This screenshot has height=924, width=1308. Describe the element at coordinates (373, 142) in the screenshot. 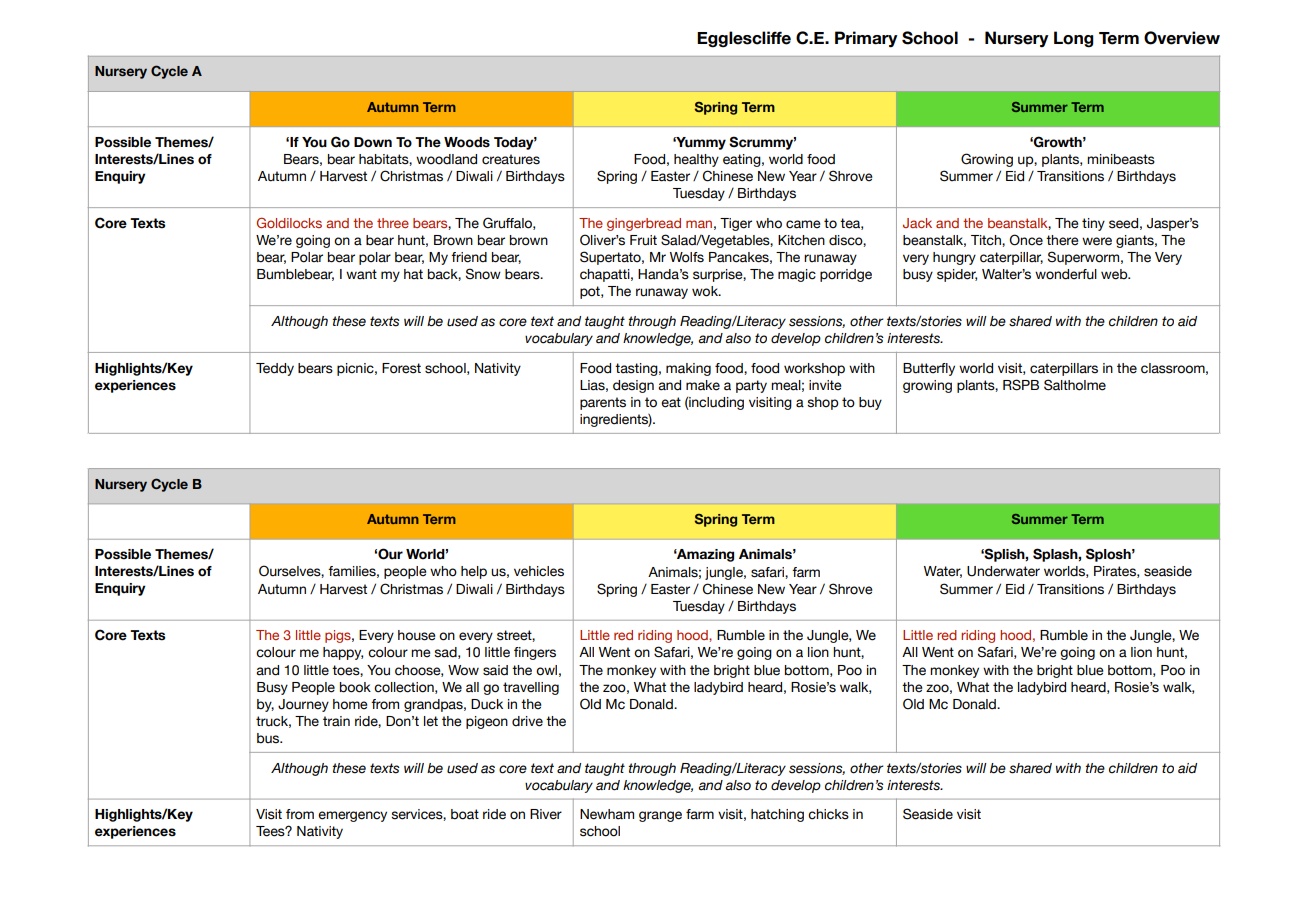

I see `Down` at that location.
